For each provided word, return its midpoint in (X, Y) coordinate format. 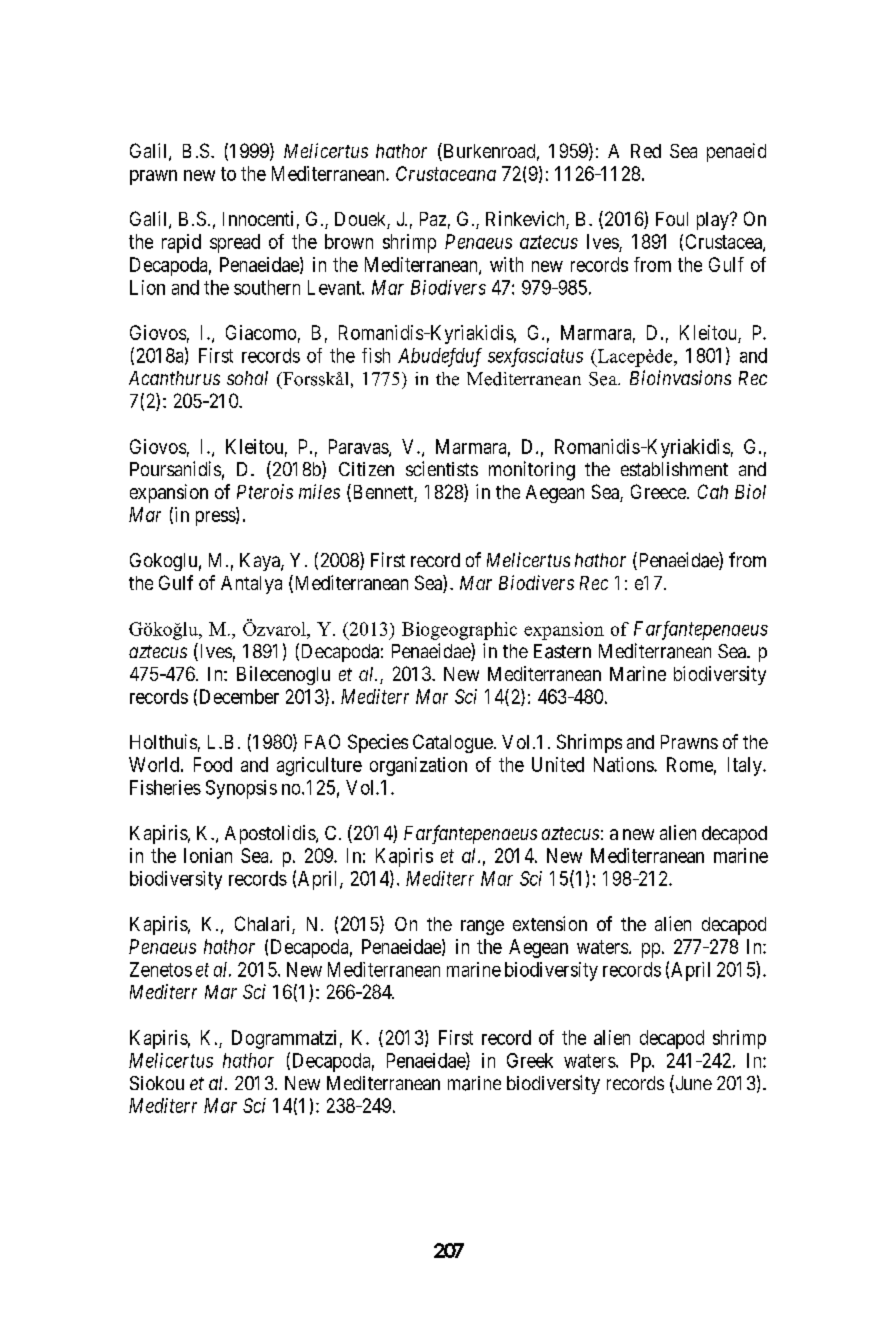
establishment (674, 469)
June (692, 1084)
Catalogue (453, 743)
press (216, 518)
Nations (624, 764)
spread (235, 243)
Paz (433, 219)
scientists (442, 468)
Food (213, 764)
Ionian (208, 855)
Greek (530, 1060)
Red (646, 151)
